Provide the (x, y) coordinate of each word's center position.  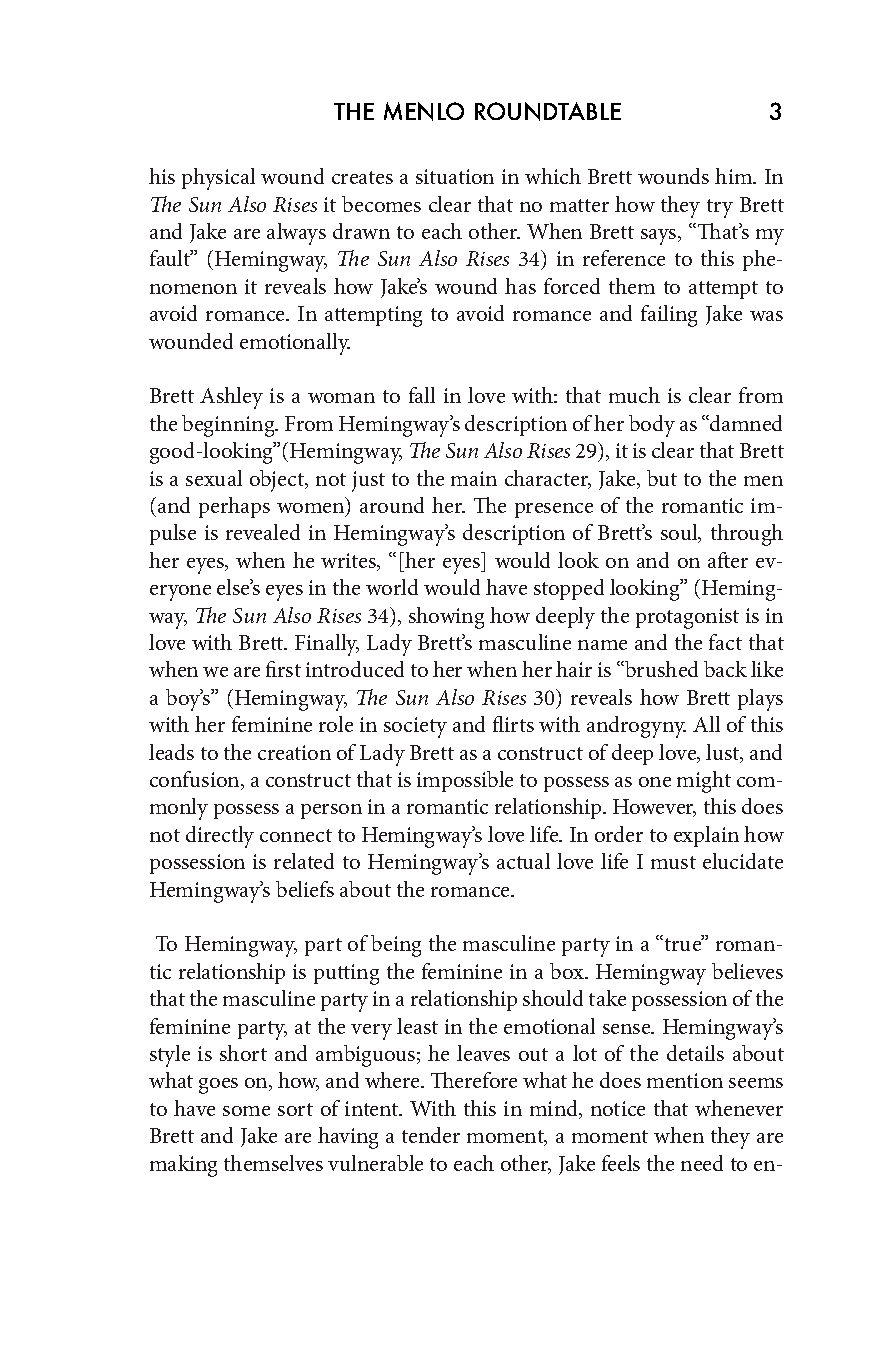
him (735, 176)
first (283, 669)
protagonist (687, 618)
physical (218, 179)
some (246, 1111)
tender (431, 1135)
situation (455, 176)
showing (446, 618)
